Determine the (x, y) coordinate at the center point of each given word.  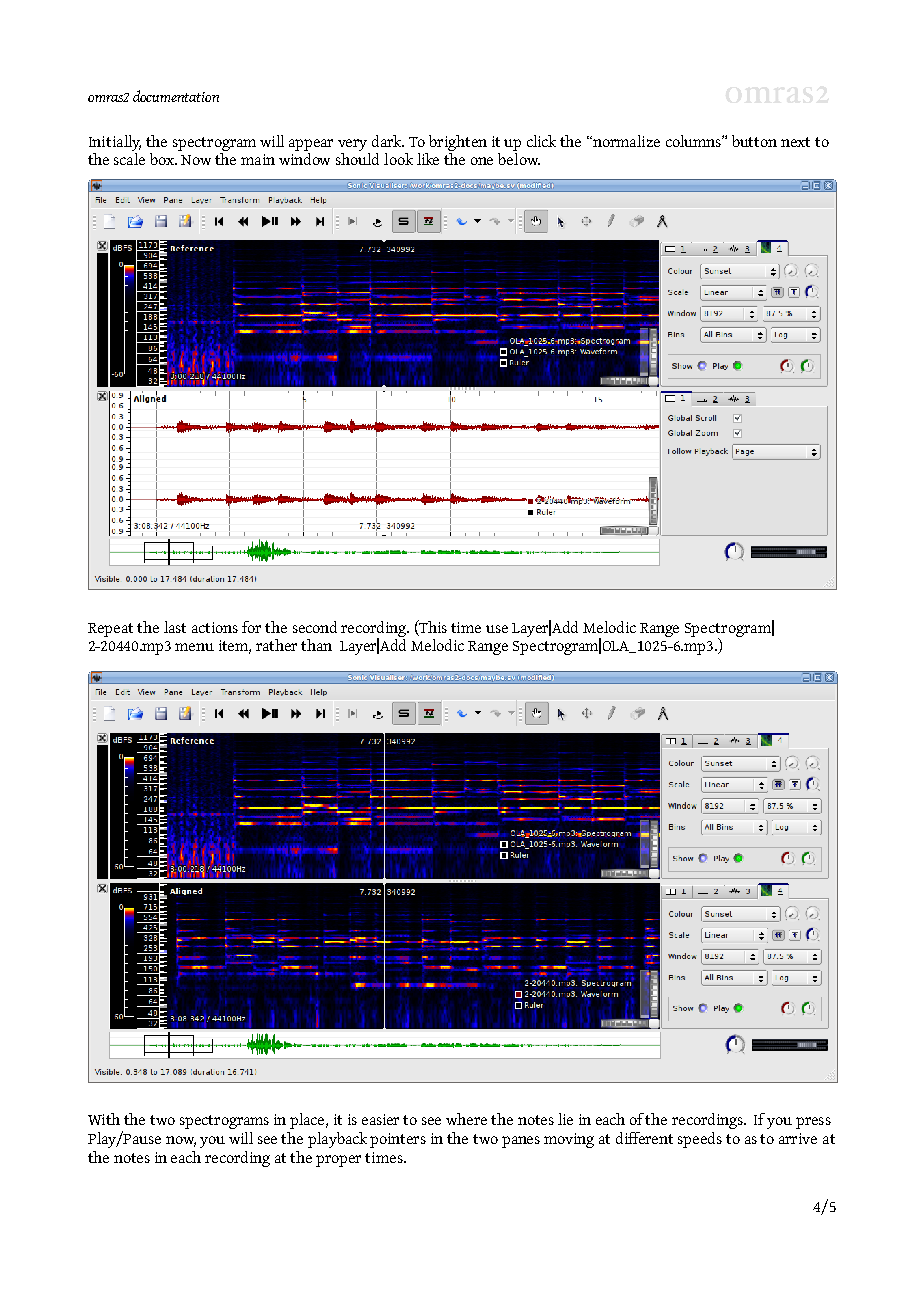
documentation (176, 96)
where (466, 1119)
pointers (398, 1140)
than (316, 645)
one (482, 161)
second (315, 627)
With (104, 1119)
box (163, 159)
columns (694, 141)
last (175, 627)
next (795, 142)
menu (194, 647)
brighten (458, 143)
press (813, 1123)
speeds (700, 1140)
